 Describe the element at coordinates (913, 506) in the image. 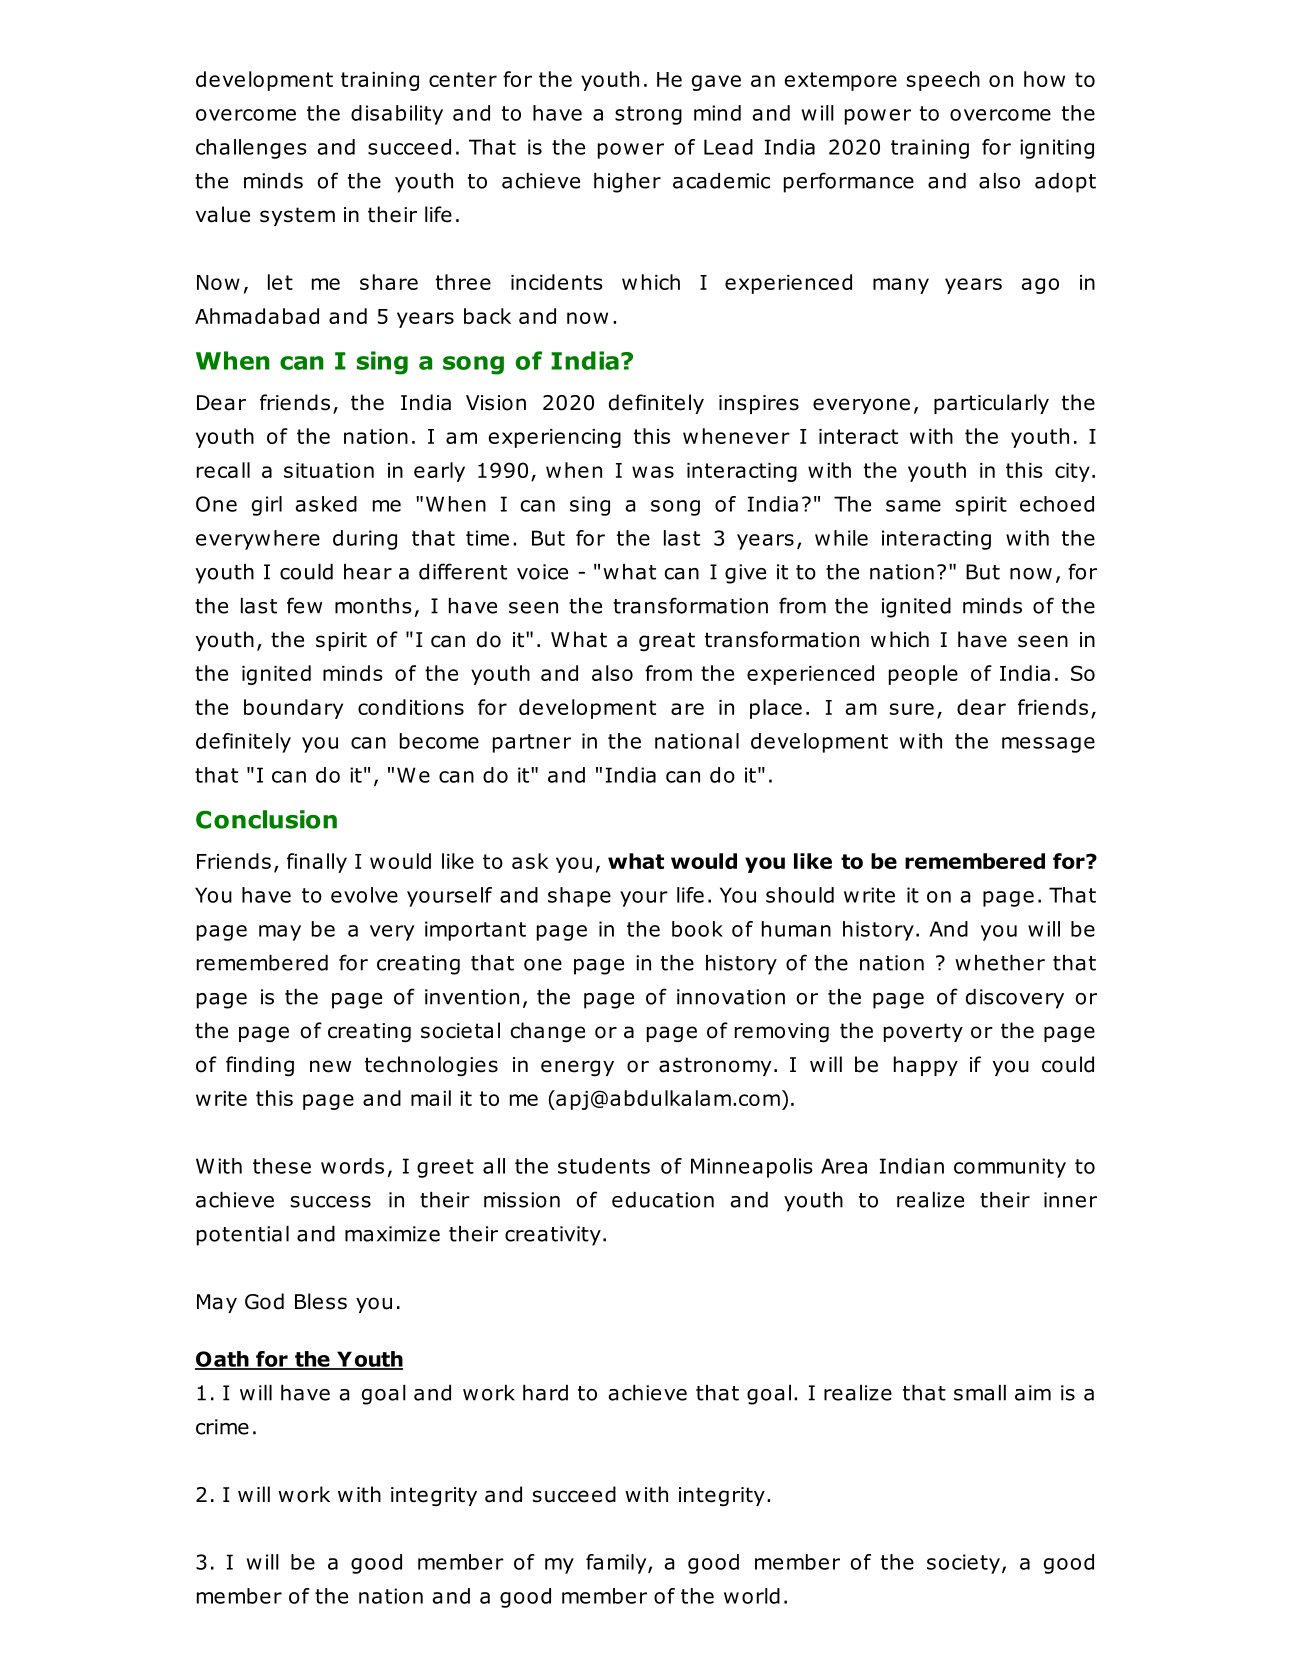

I see `same` at that location.
